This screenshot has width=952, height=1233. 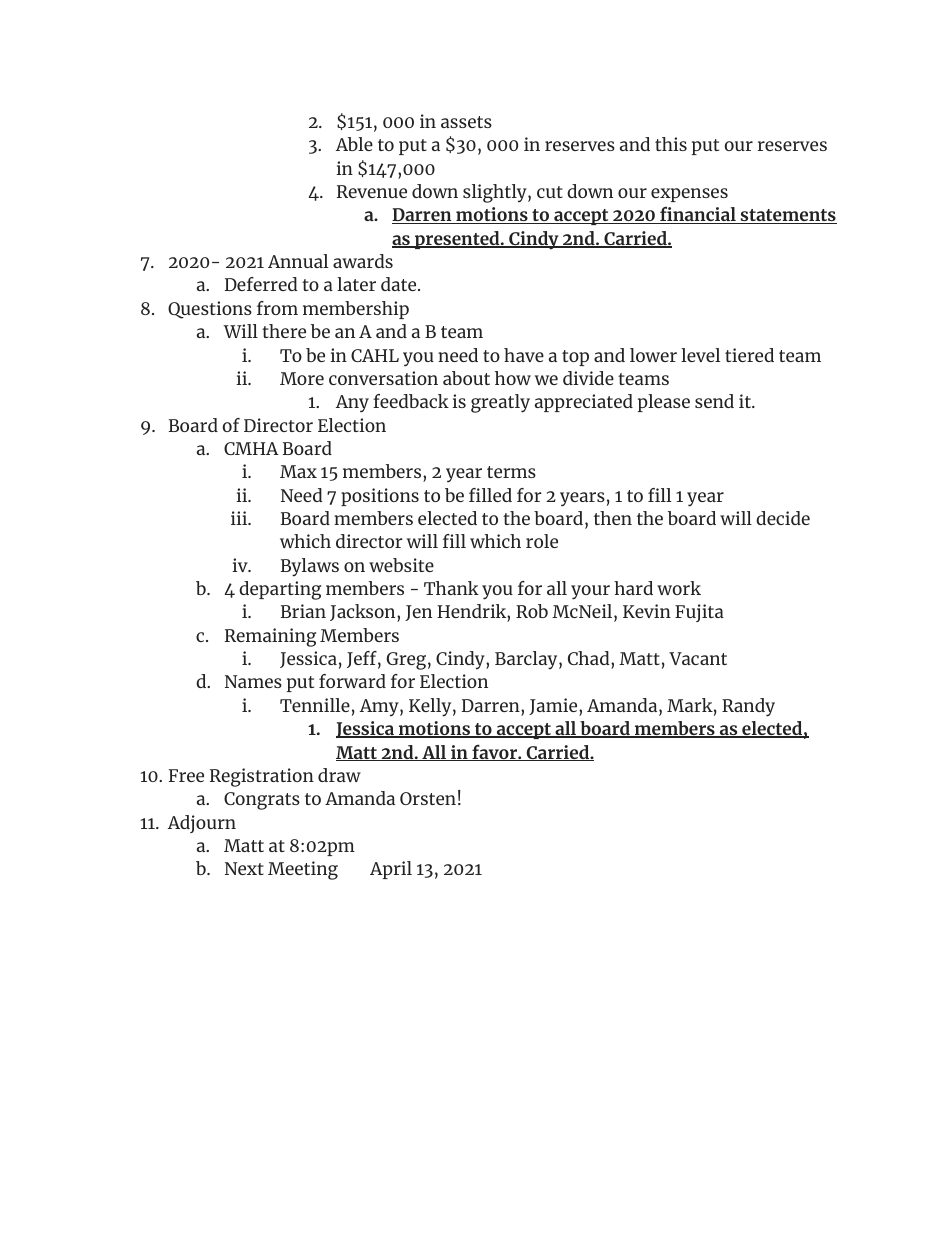 I want to click on terms, so click(x=511, y=472).
